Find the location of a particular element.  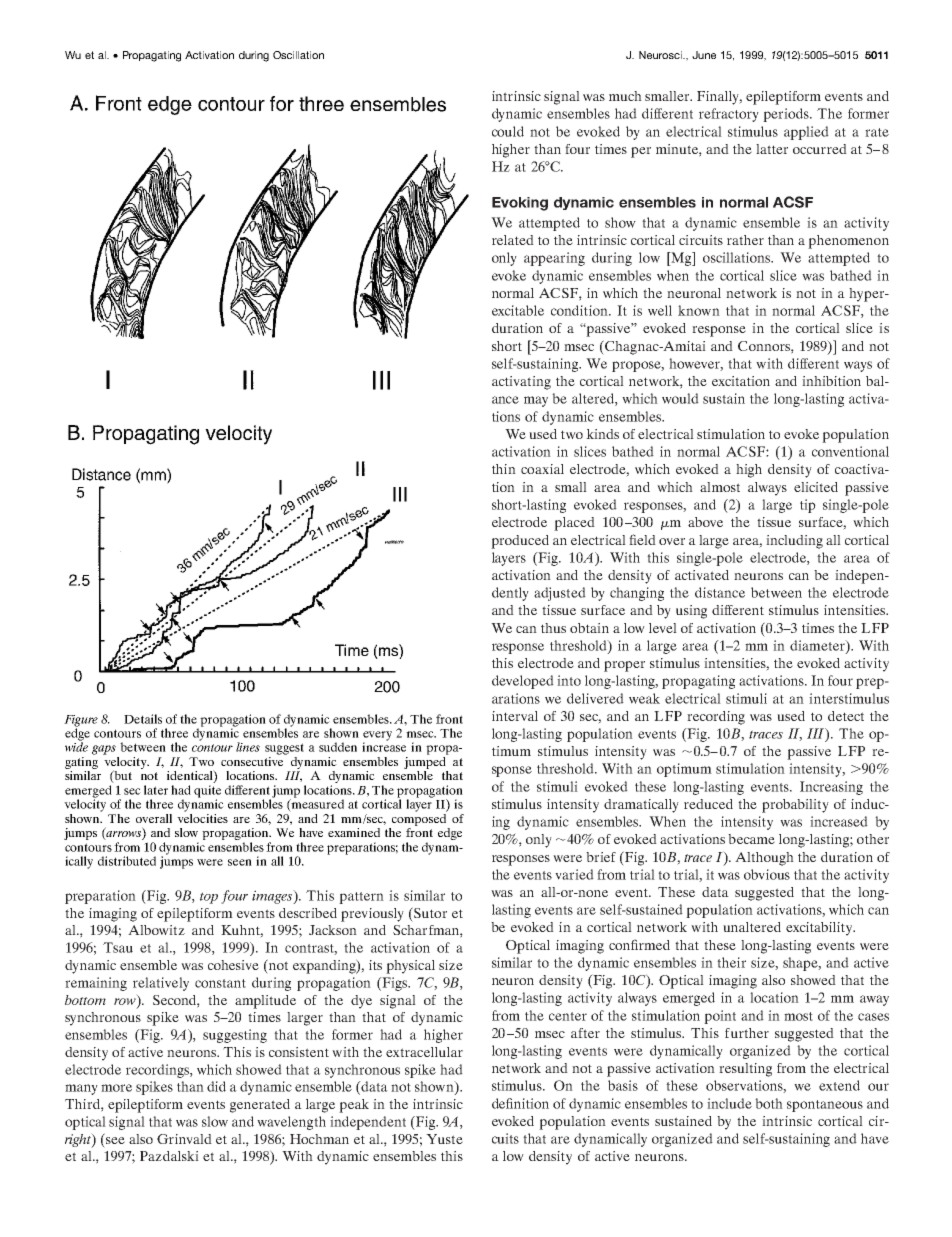

peak is located at coordinates (354, 1106).
